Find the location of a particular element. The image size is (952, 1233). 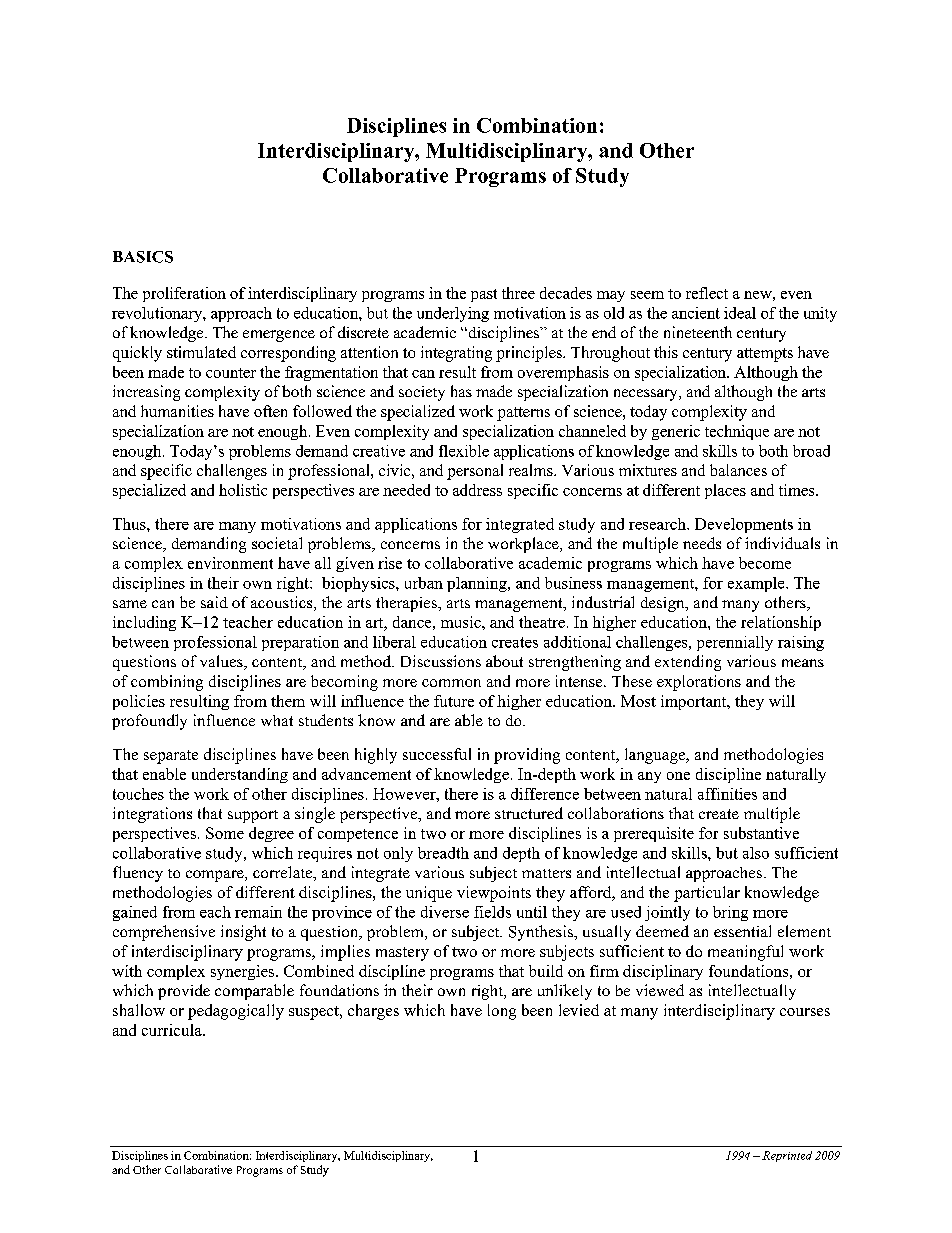

long is located at coordinates (502, 1012).
